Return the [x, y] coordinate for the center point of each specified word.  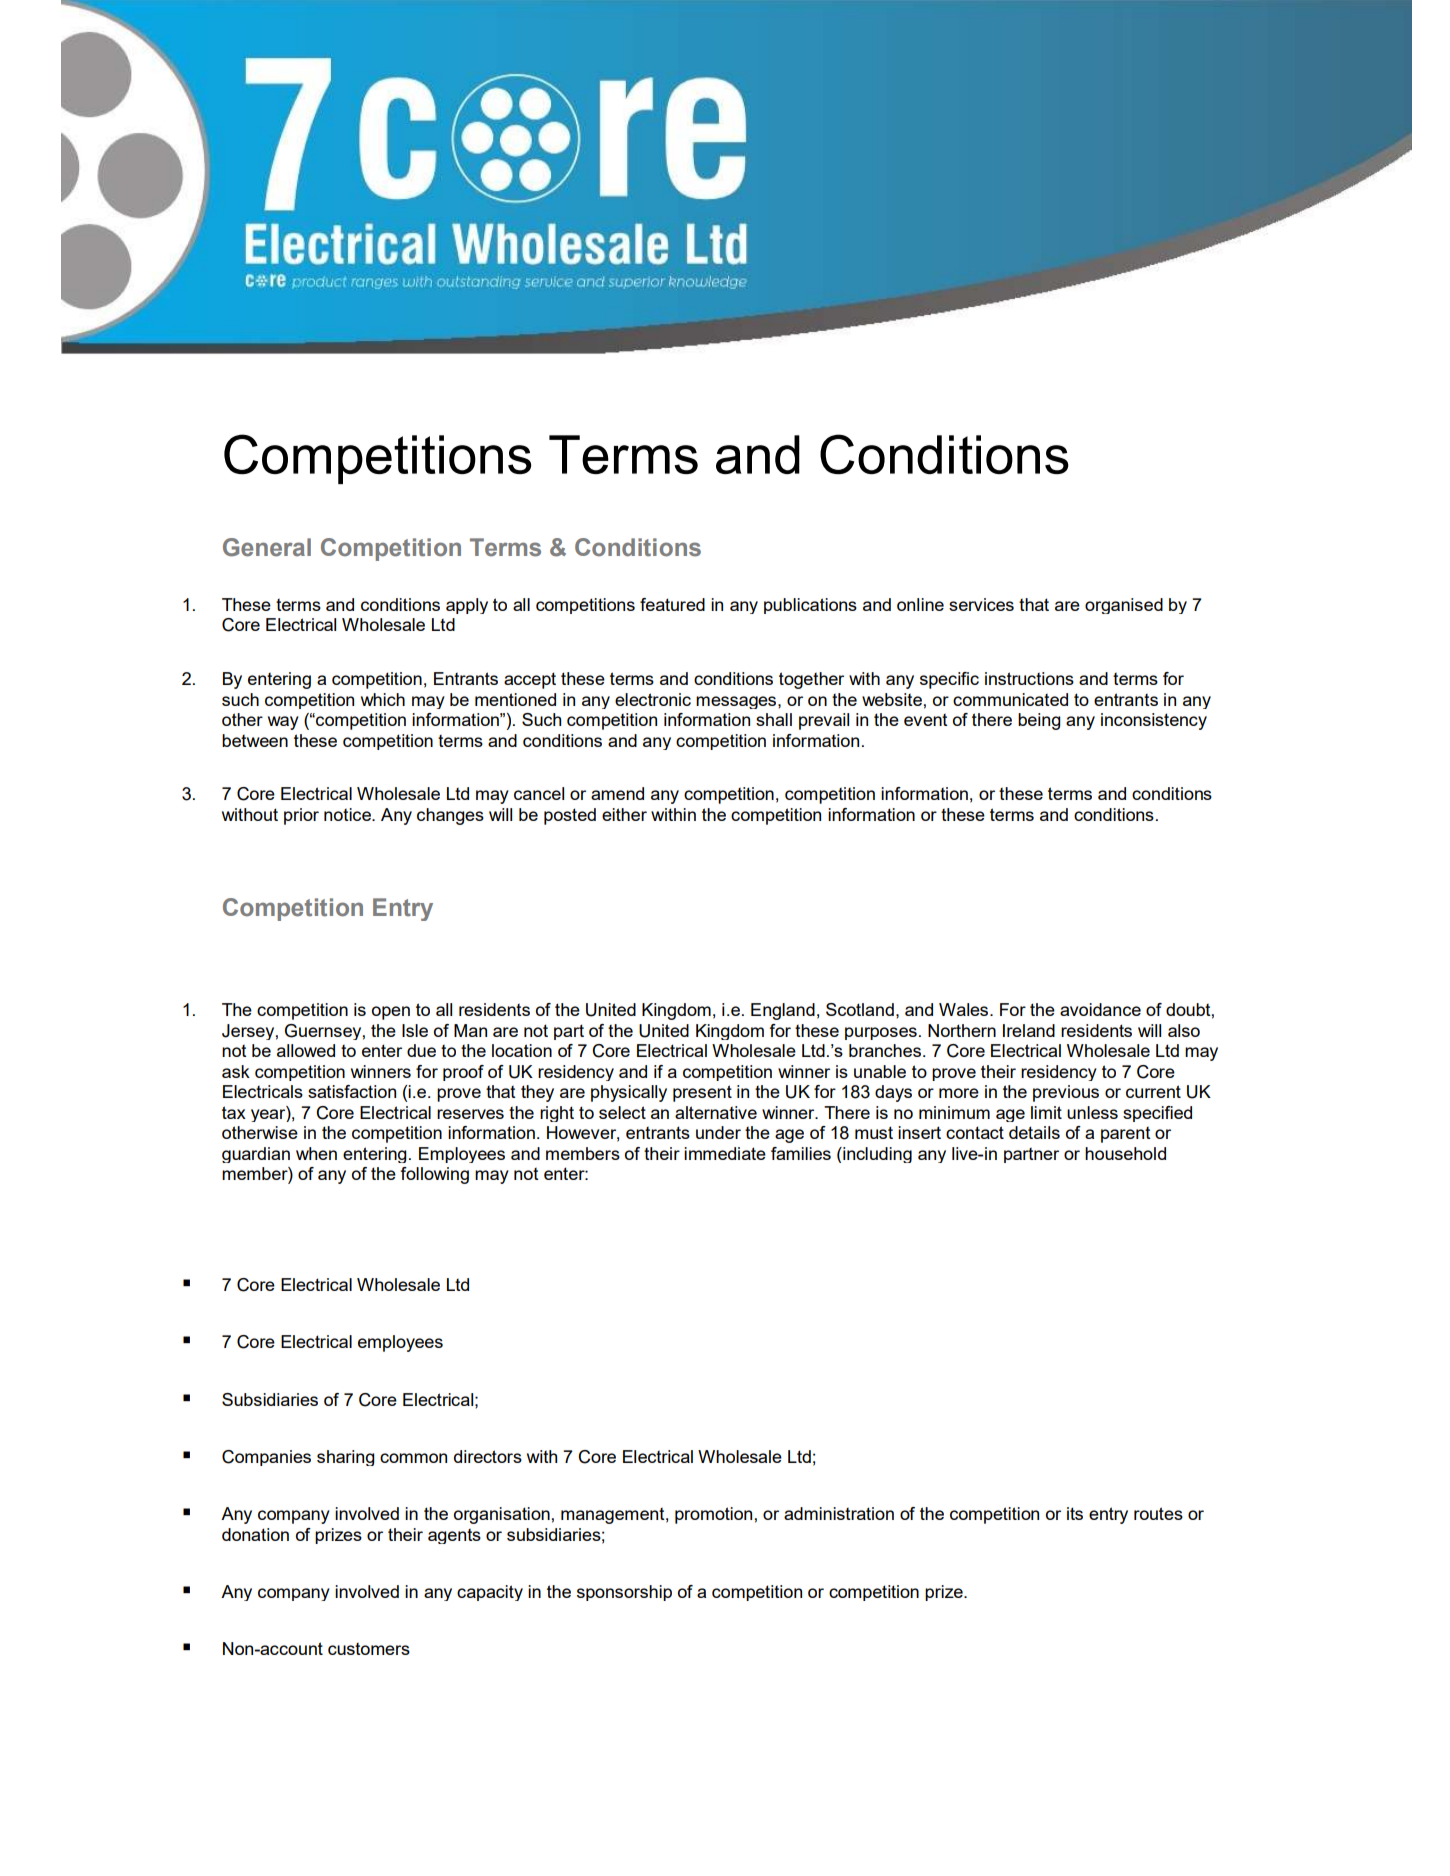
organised [1124, 606]
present [702, 1093]
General [267, 547]
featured [672, 604]
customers [369, 1649]
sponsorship [624, 1593]
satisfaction [352, 1091]
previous [1066, 1093]
